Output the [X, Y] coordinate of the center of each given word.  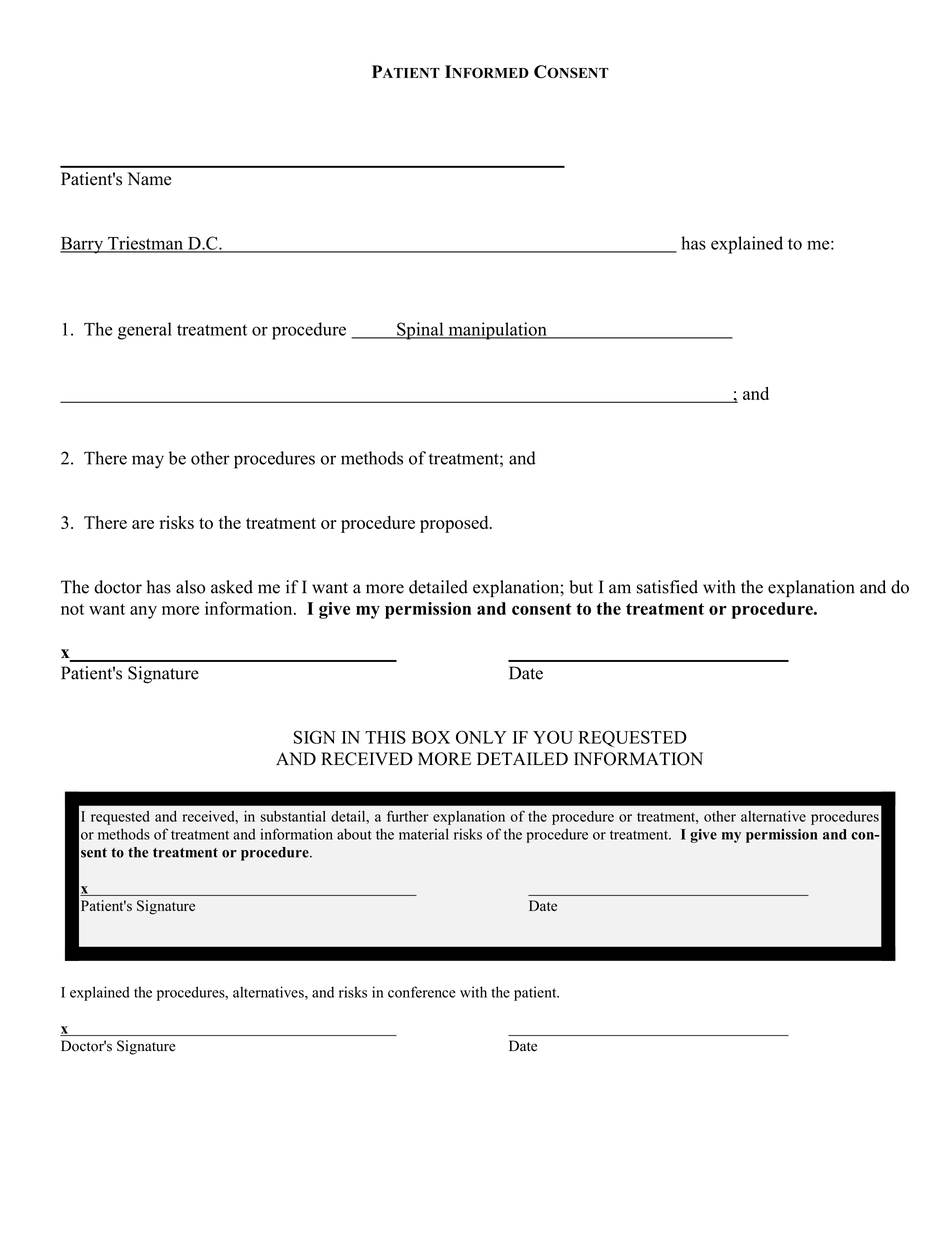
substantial [293, 816]
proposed [455, 524]
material [424, 834]
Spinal [420, 331]
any [143, 612]
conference [422, 992]
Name [149, 179]
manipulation [497, 331]
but [581, 587]
